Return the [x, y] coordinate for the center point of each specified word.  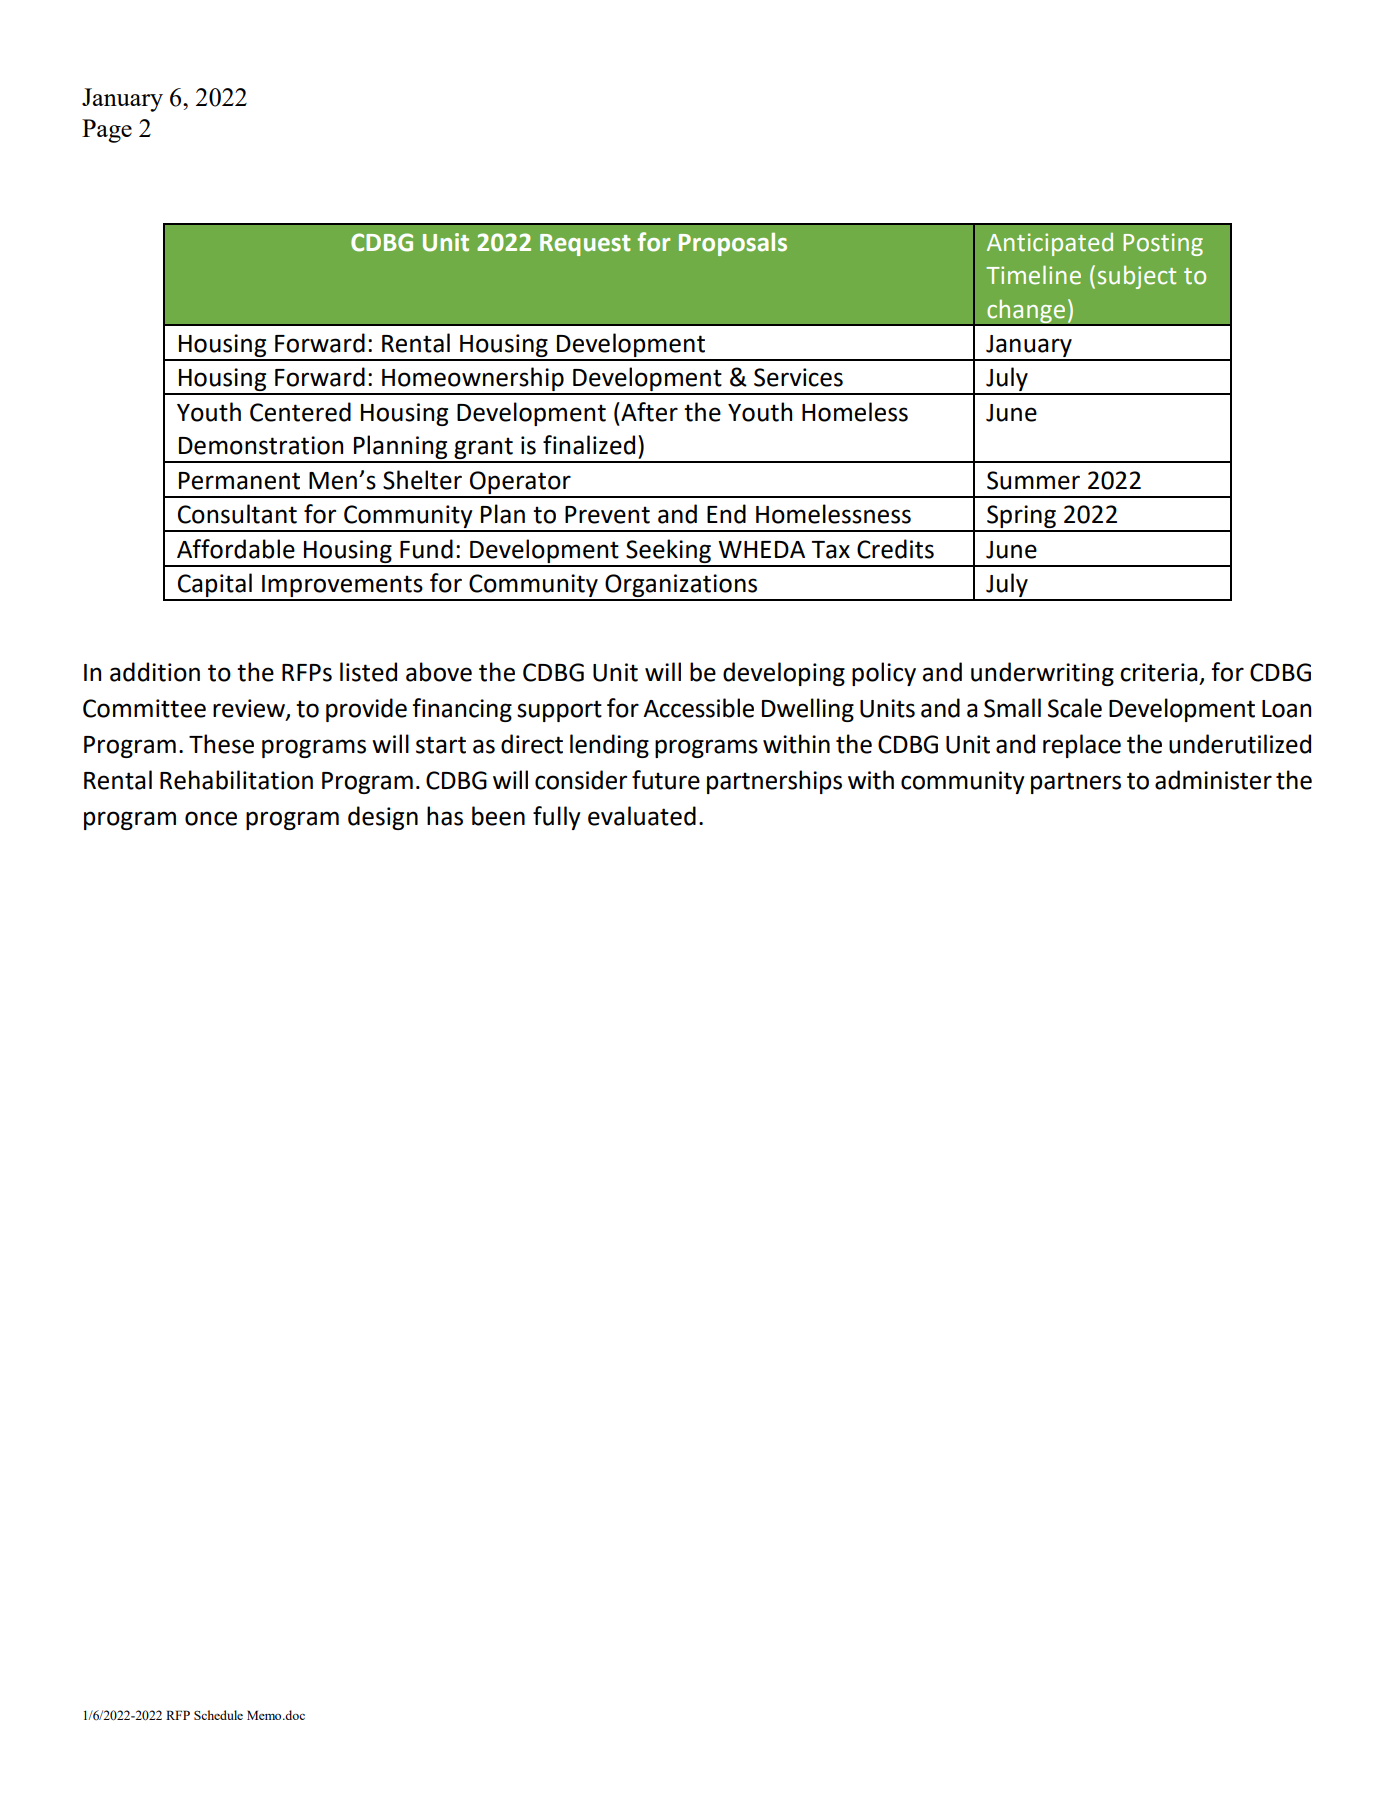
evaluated [642, 816]
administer [1213, 780]
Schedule [218, 1715]
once [211, 818]
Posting [1163, 244]
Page [107, 131]
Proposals [733, 244]
